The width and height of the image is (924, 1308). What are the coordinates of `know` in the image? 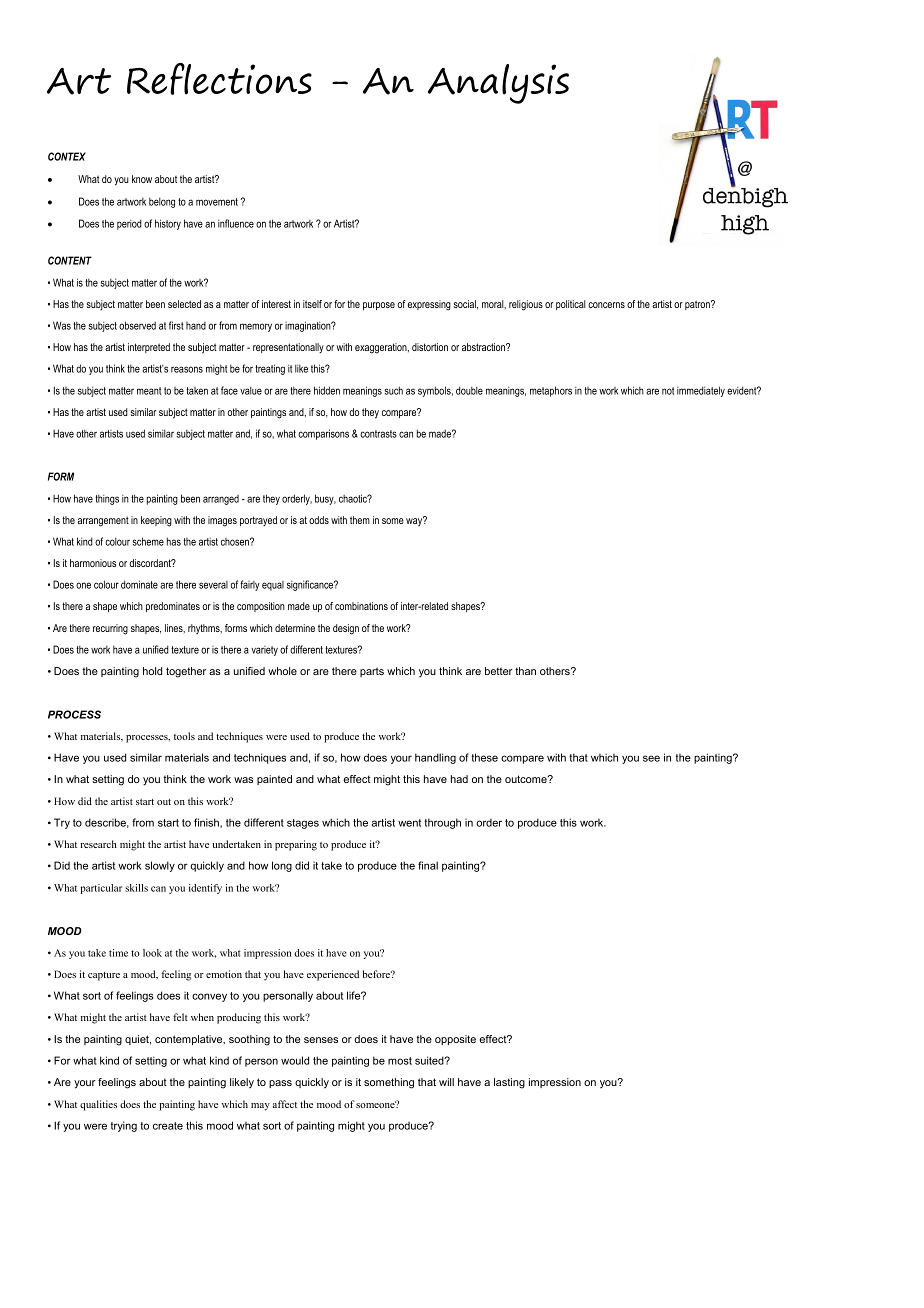 It's located at (142, 179).
